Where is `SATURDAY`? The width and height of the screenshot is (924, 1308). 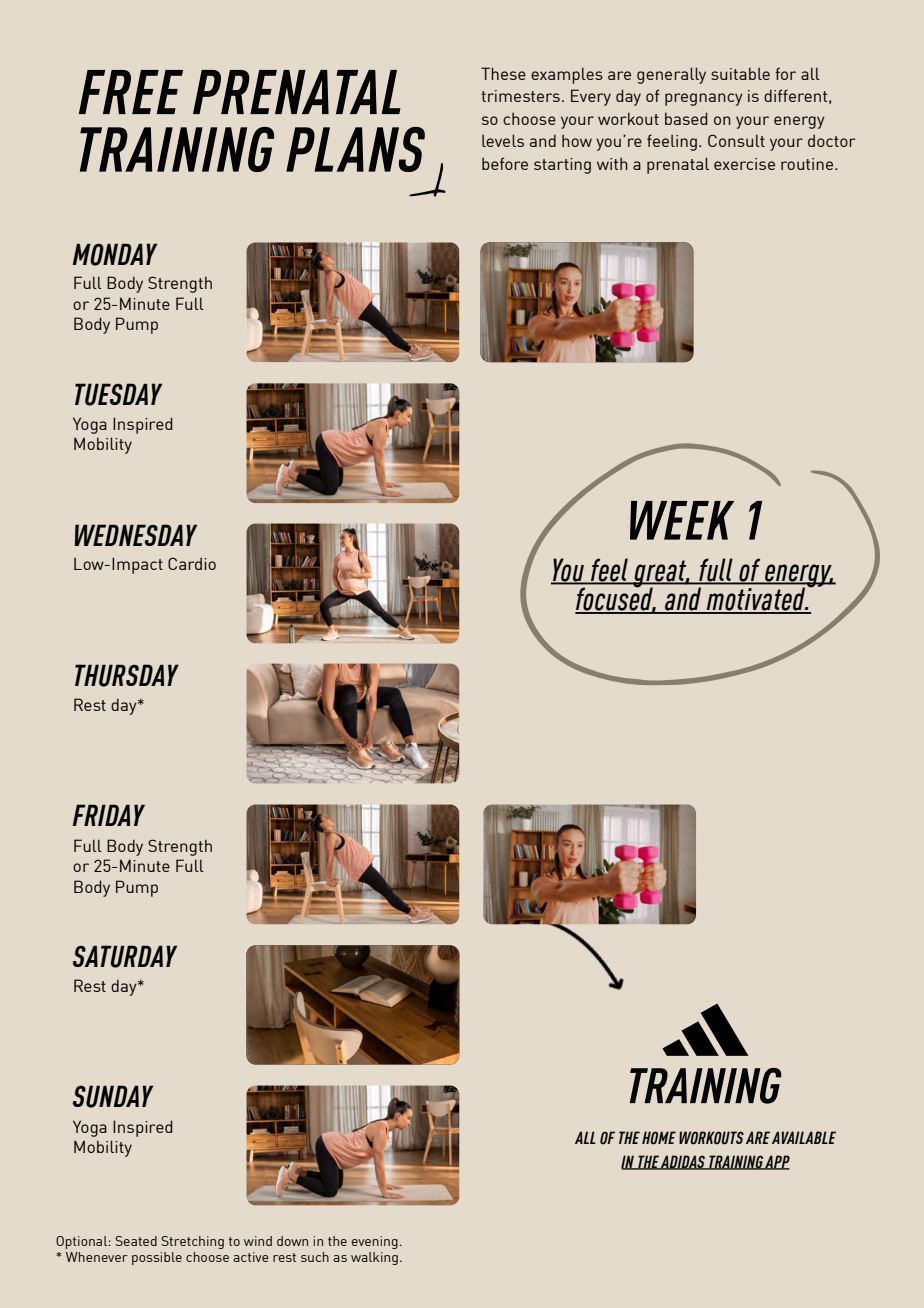
SATURDAY is located at coordinates (125, 956).
